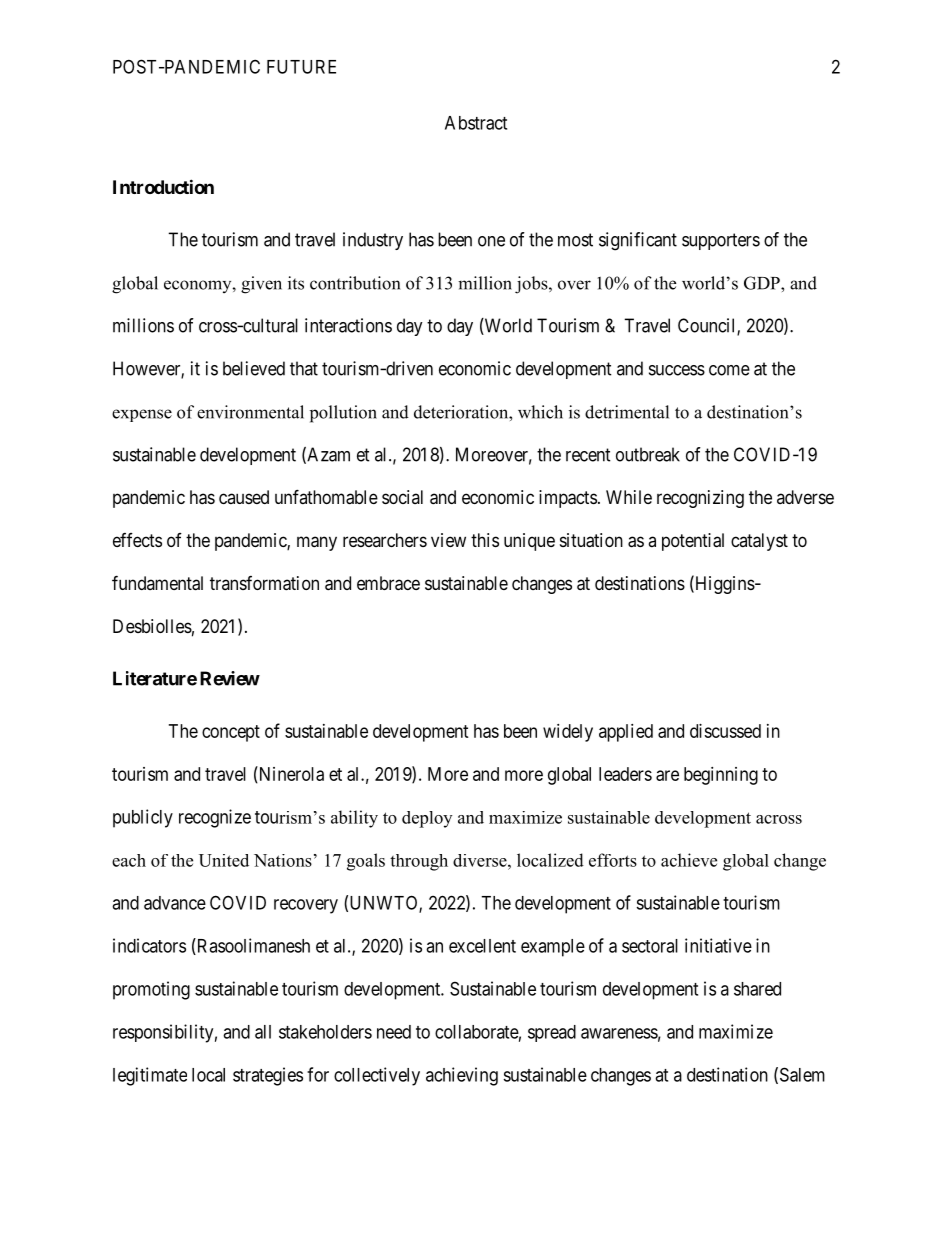  What do you see at coordinates (462, 1076) in the document?
I see `achieving` at bounding box center [462, 1076].
